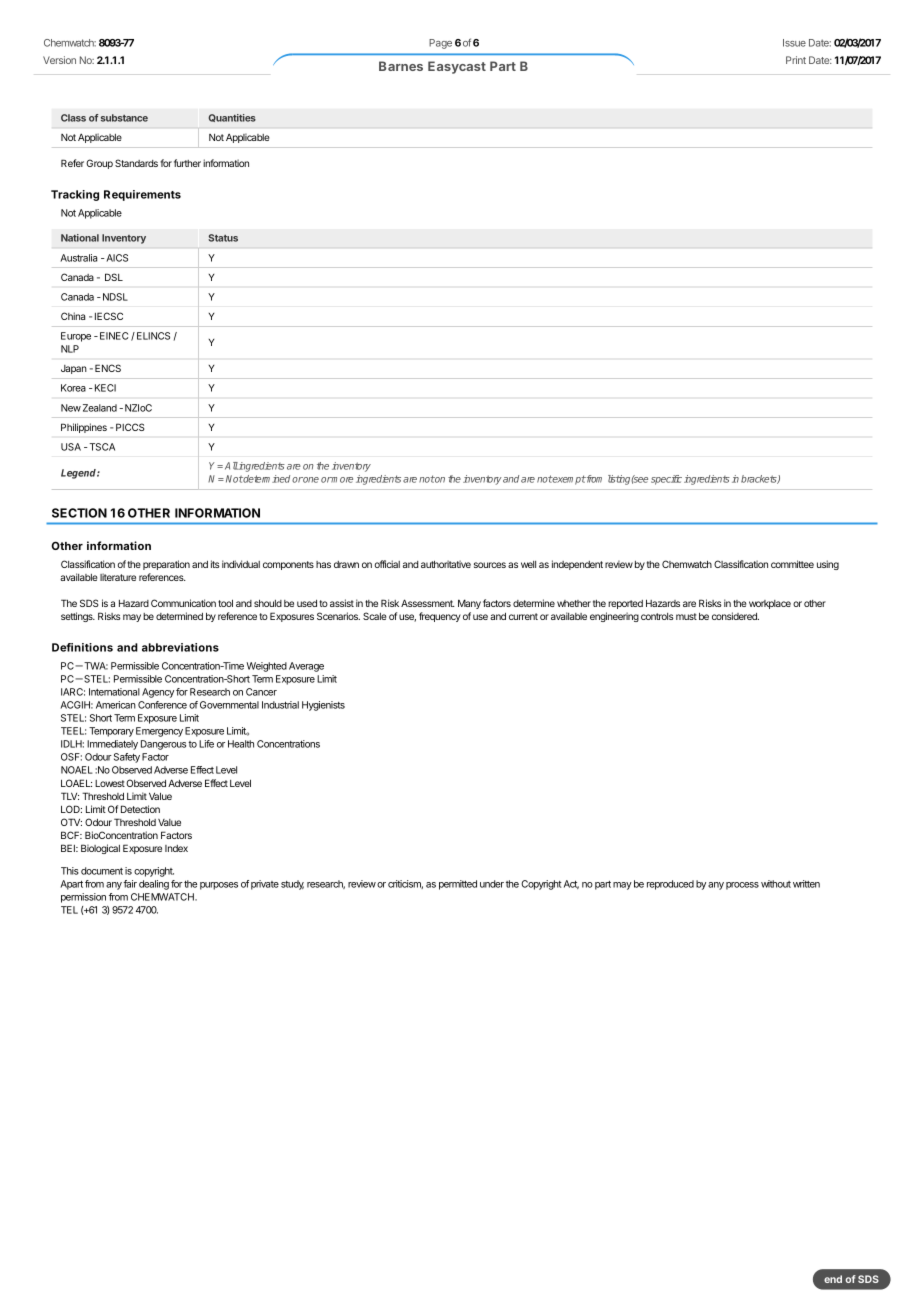 The width and height of the screenshot is (924, 1308). What do you see at coordinates (735, 616) in the screenshot?
I see `considered` at bounding box center [735, 616].
